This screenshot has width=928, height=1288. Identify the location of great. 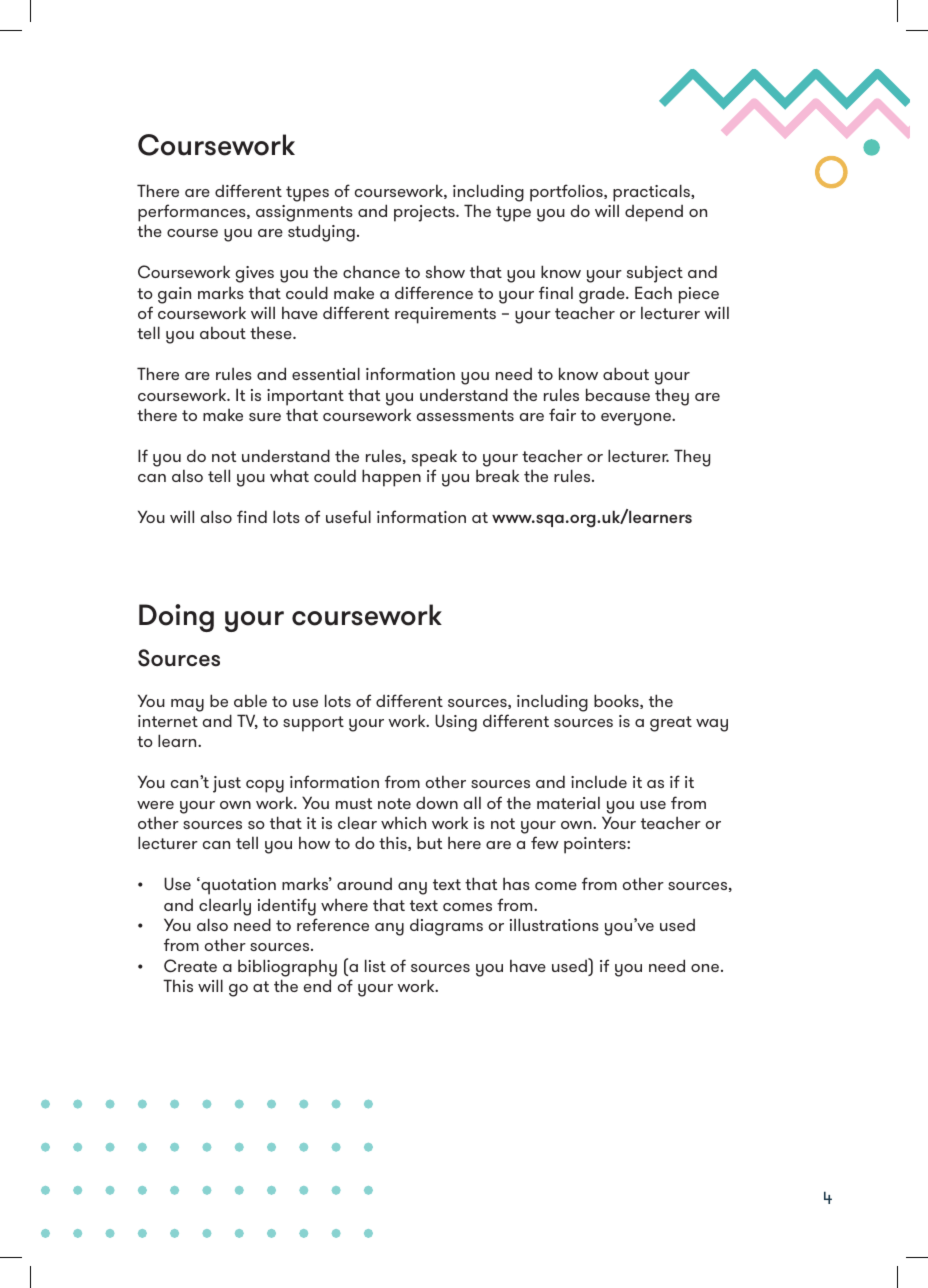
(671, 724).
